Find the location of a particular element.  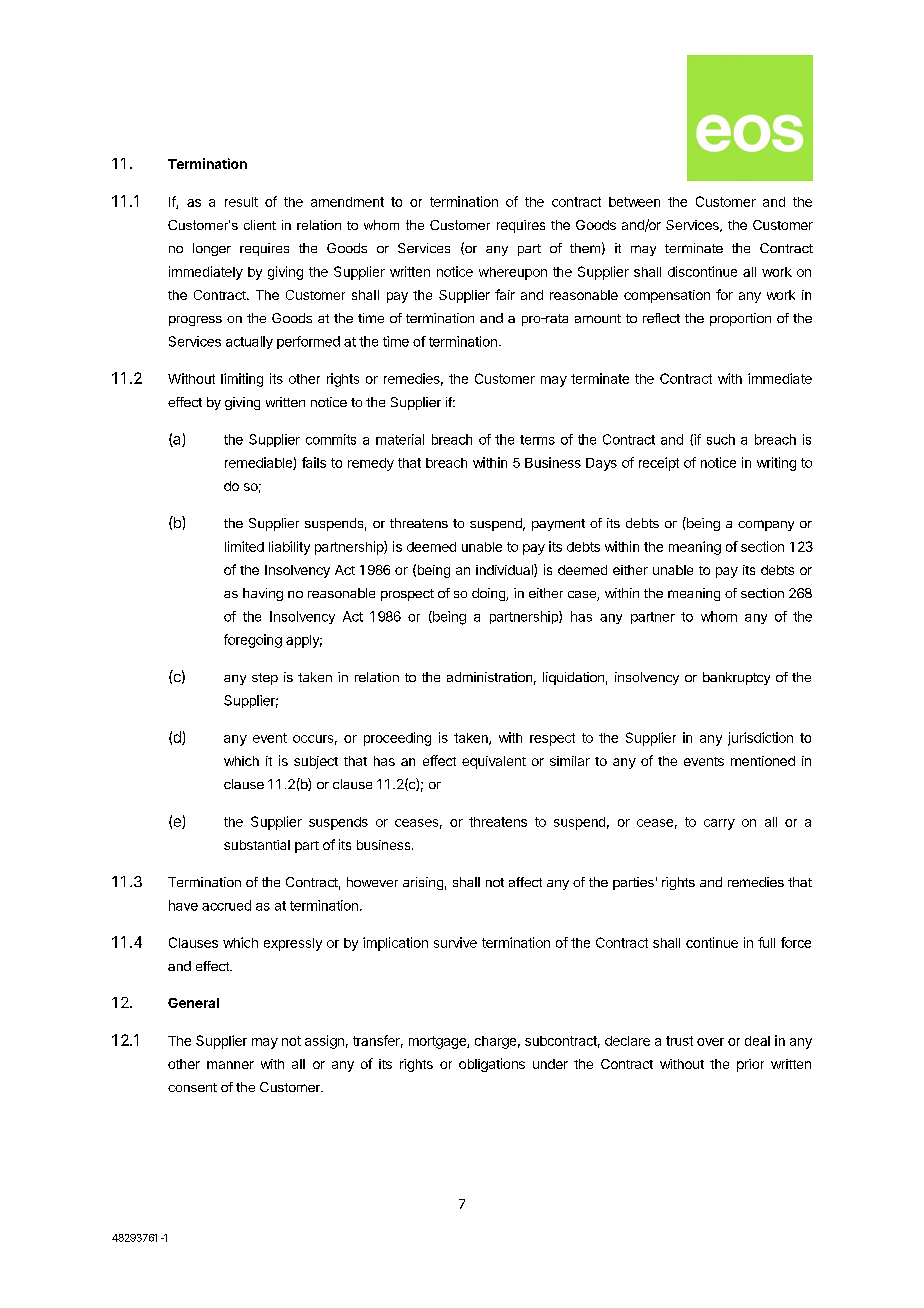

between is located at coordinates (634, 202).
